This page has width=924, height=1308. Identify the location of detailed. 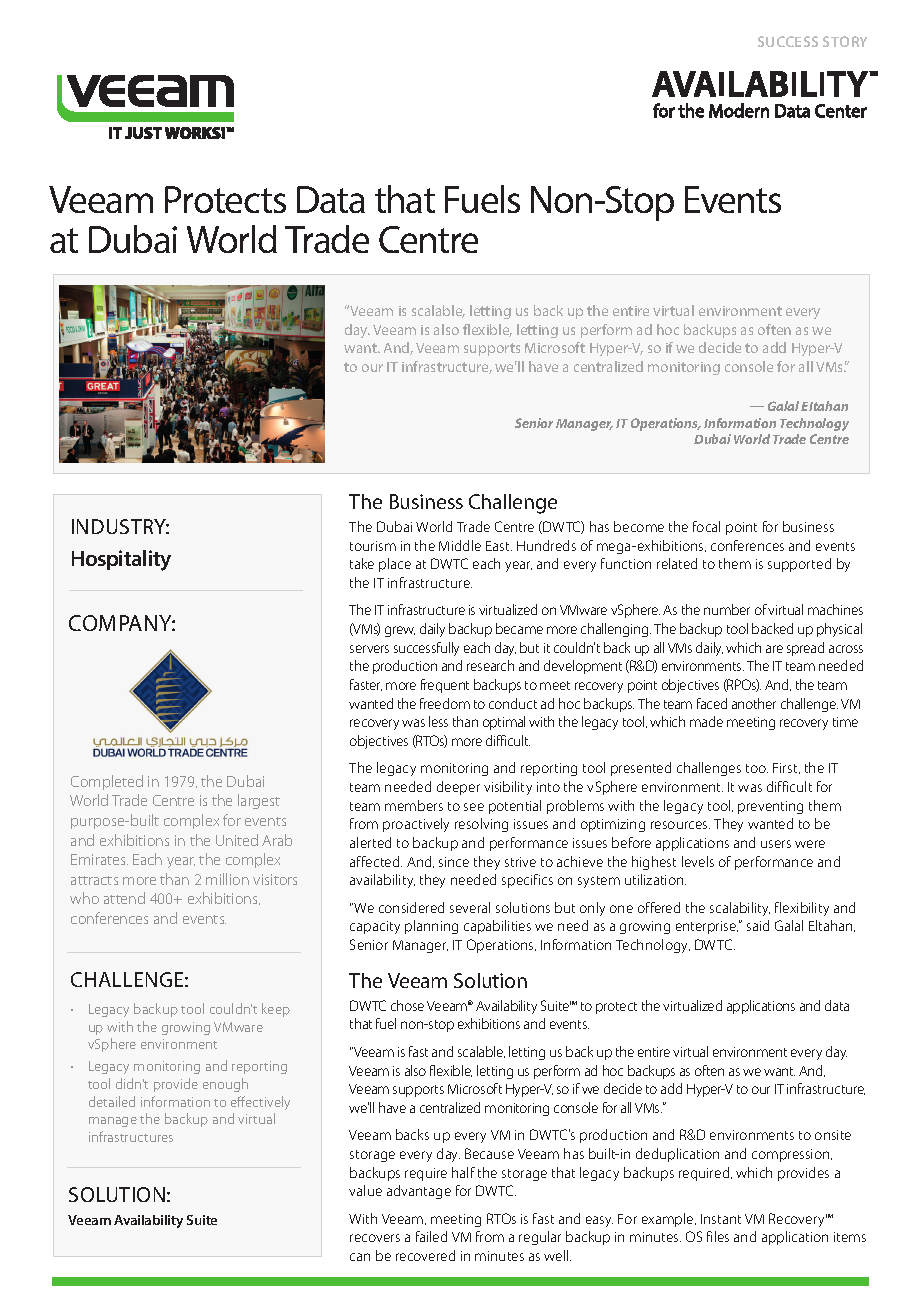
(112, 1101).
